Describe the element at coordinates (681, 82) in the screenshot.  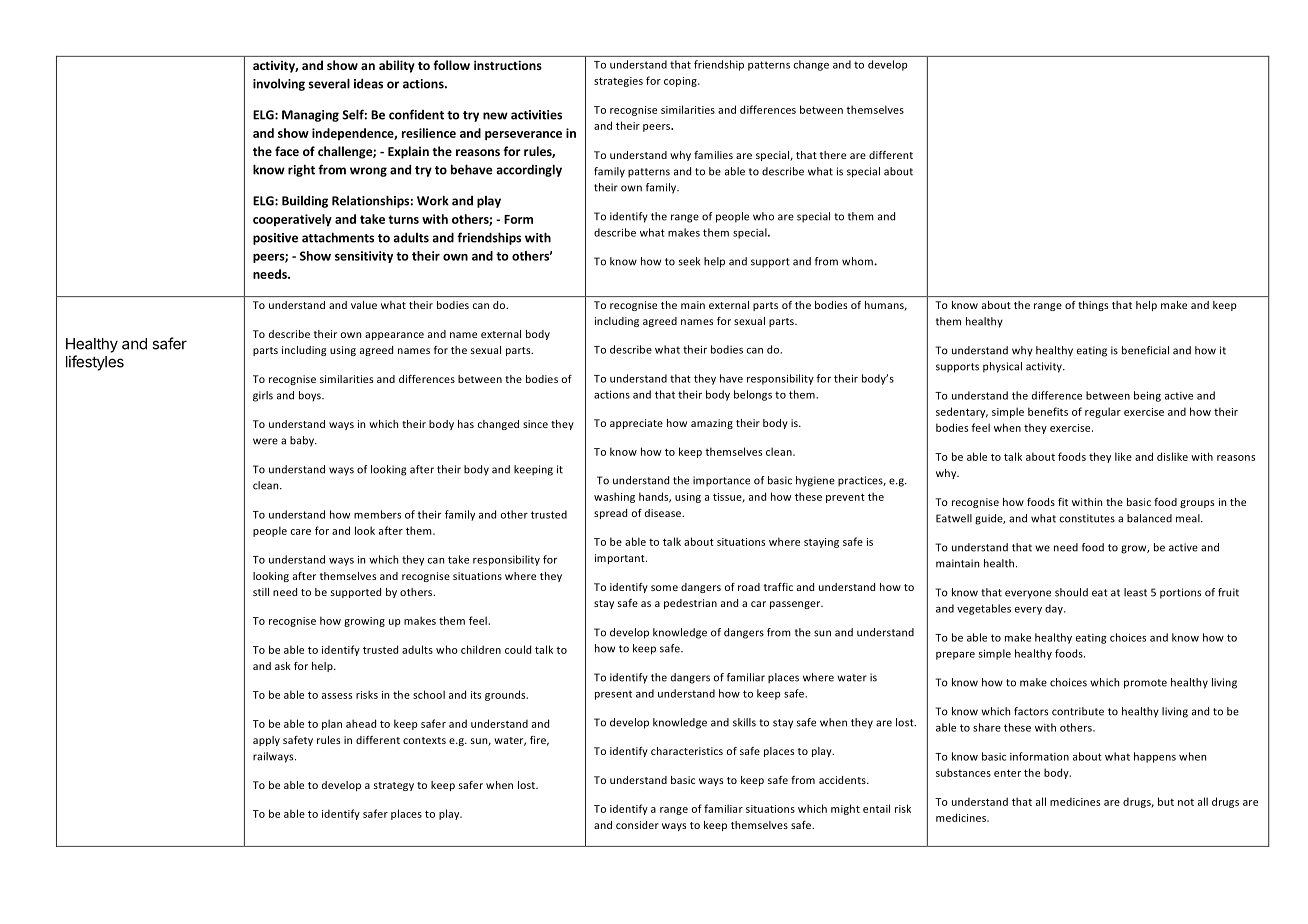
I see `coping` at that location.
